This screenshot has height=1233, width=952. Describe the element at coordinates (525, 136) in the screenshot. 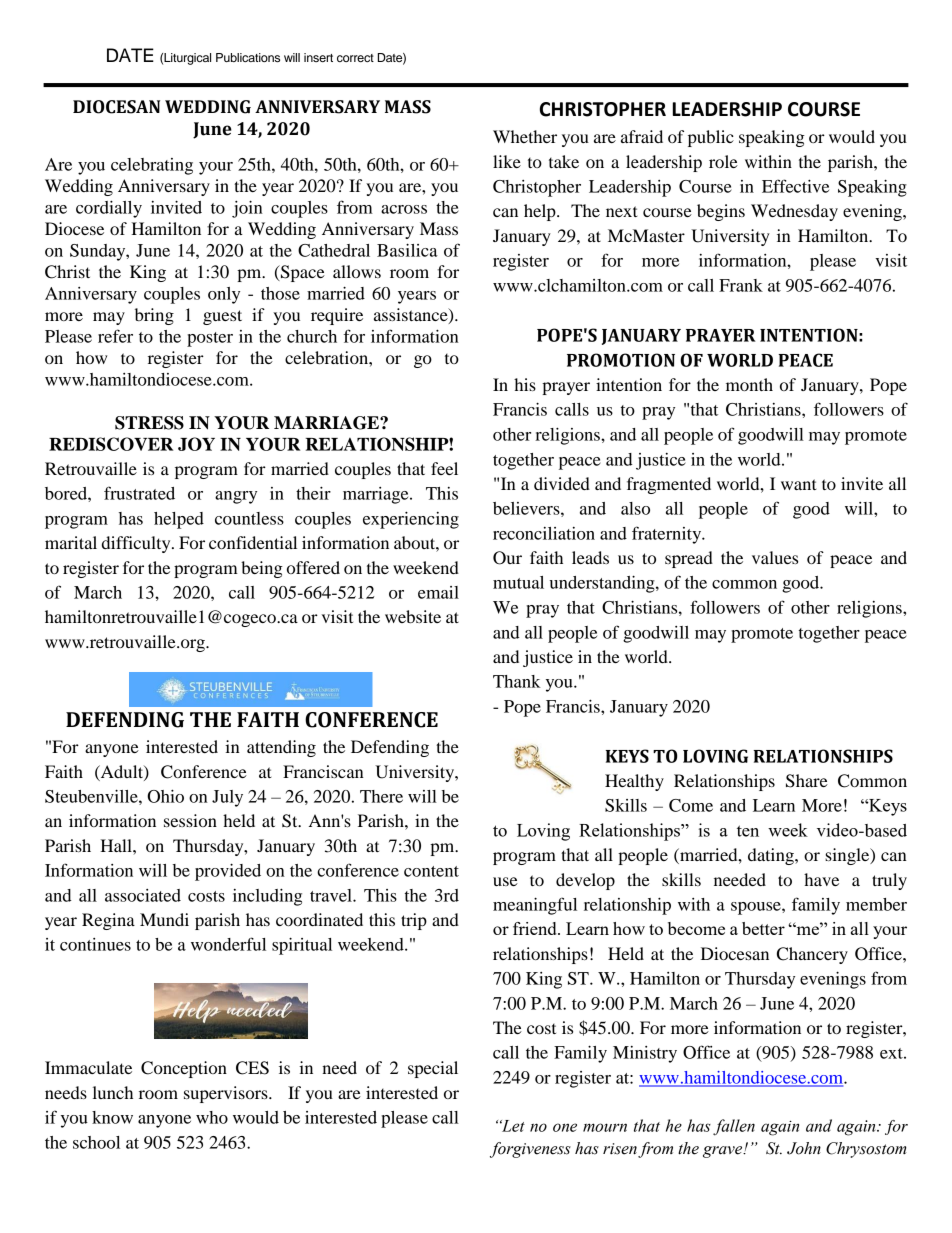

I see `Whether` at that location.
